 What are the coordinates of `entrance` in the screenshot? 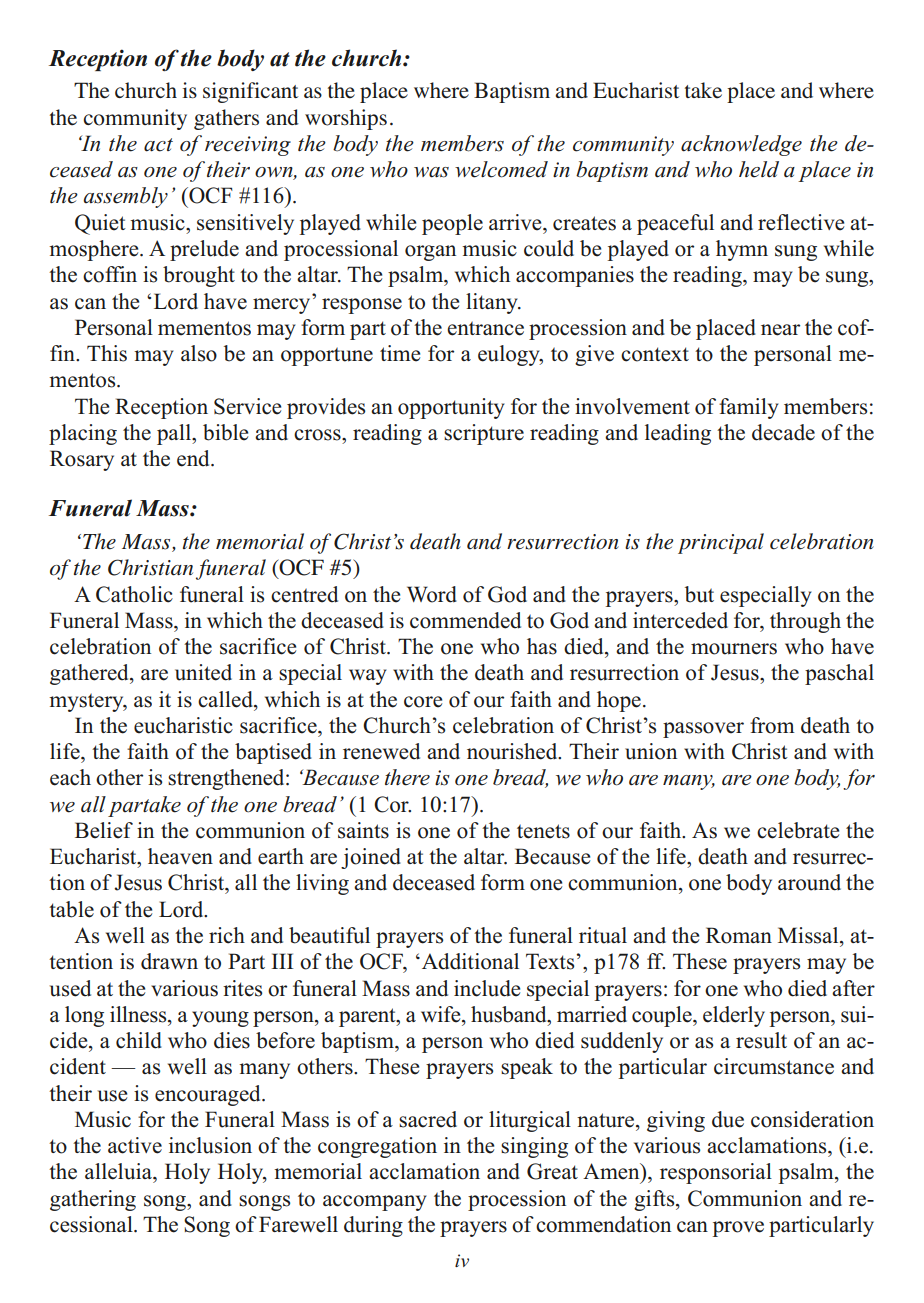 It's located at (485, 328).
